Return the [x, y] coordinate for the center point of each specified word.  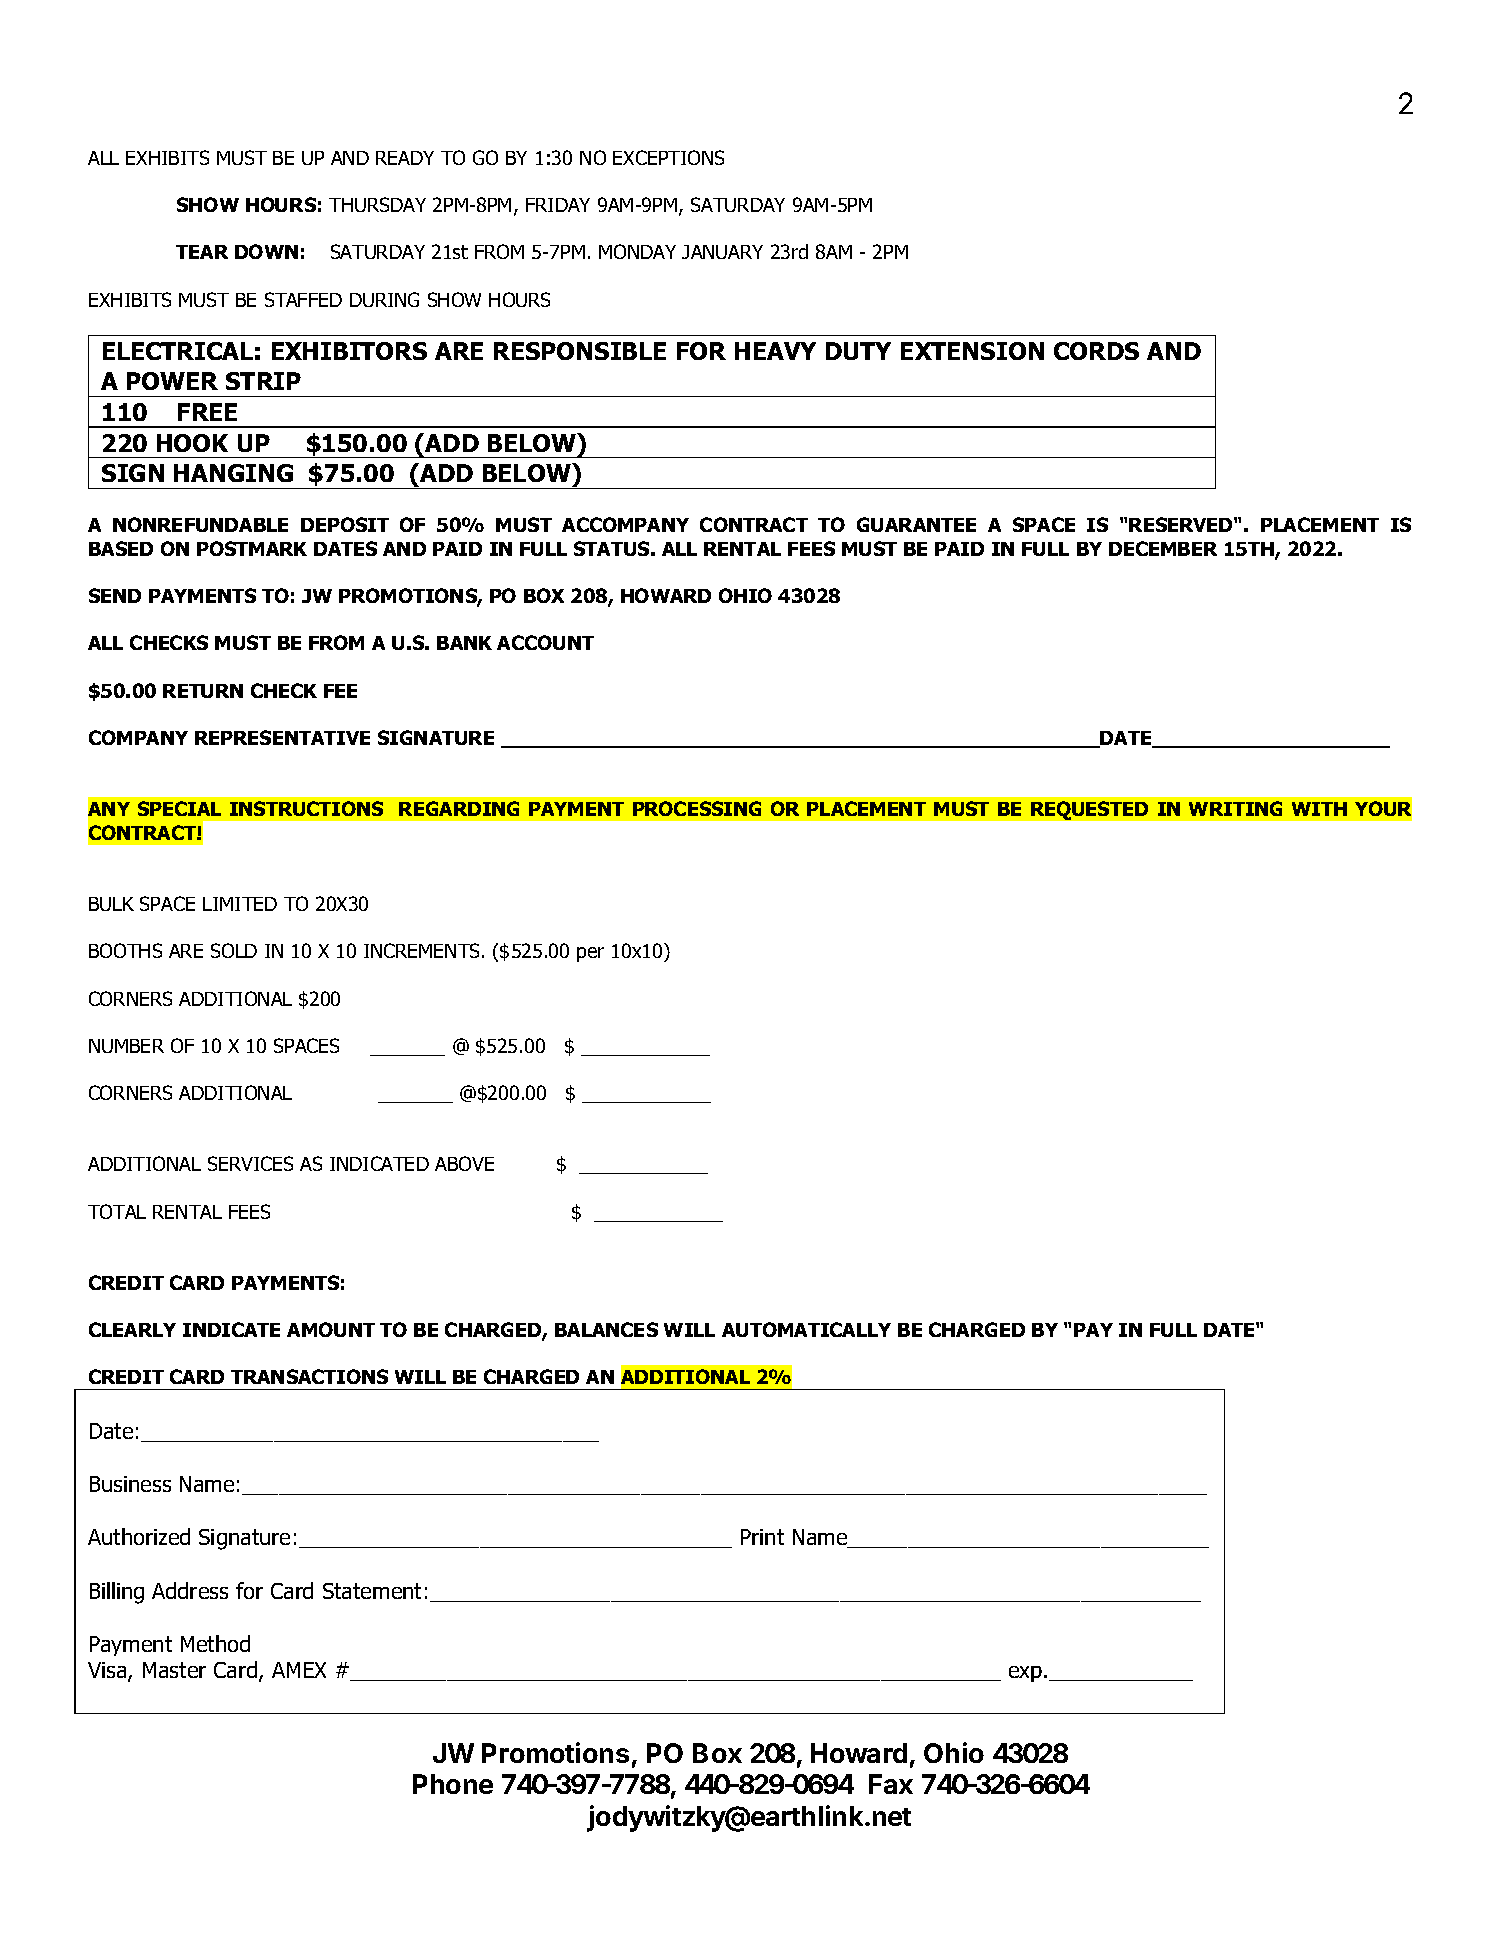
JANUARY [722, 252]
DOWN [266, 251]
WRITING [1235, 808]
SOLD [234, 950]
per [590, 954]
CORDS [1096, 351]
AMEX [299, 1670]
